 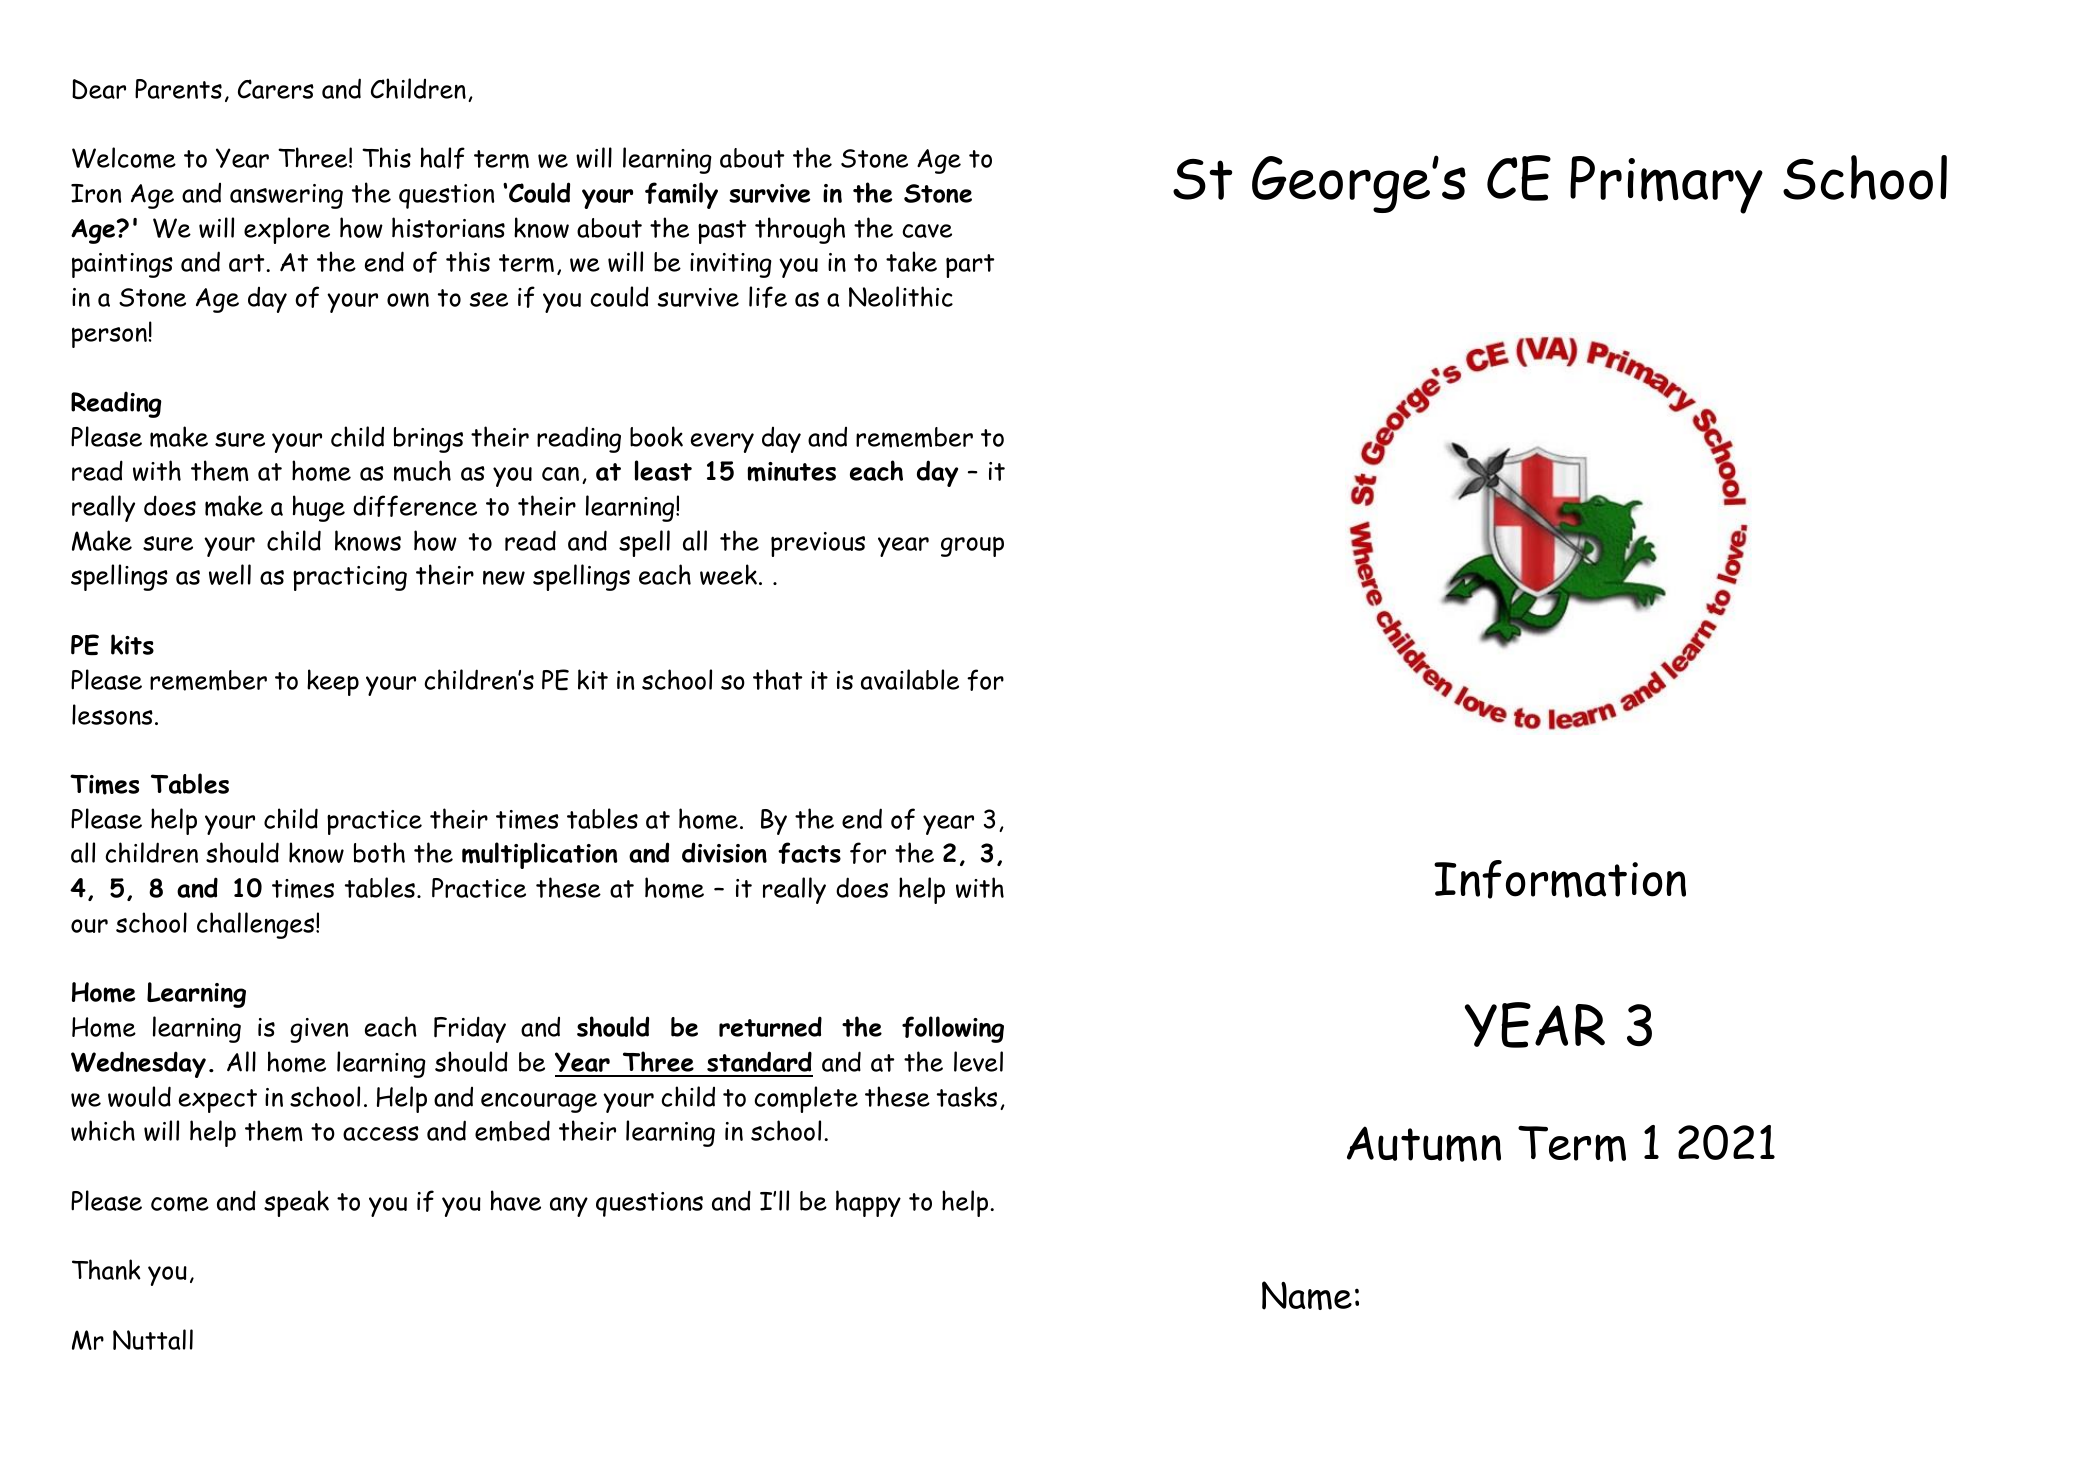 I want to click on Carers, so click(x=276, y=89).
